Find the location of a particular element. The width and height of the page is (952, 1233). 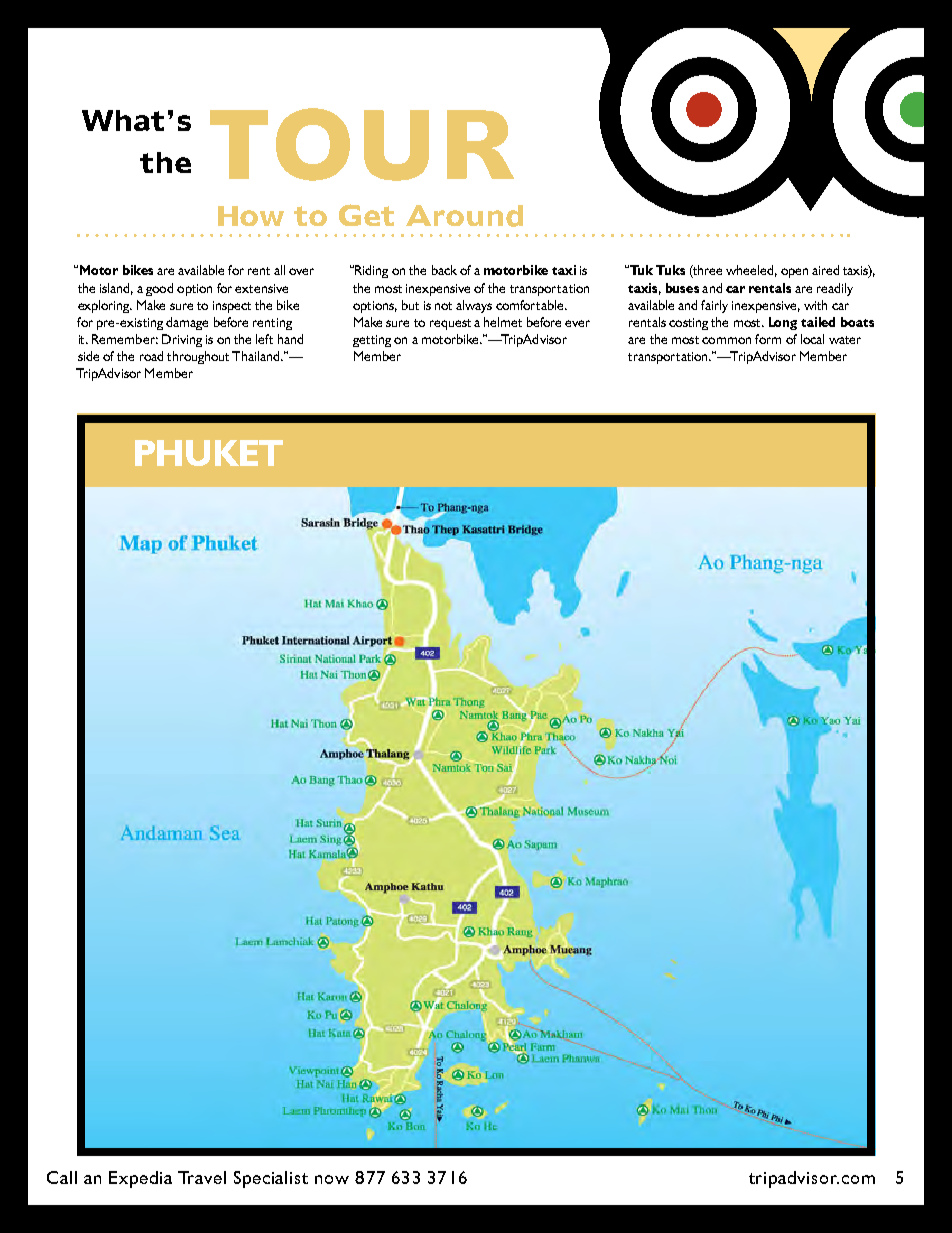

PHUKET is located at coordinates (209, 453).
